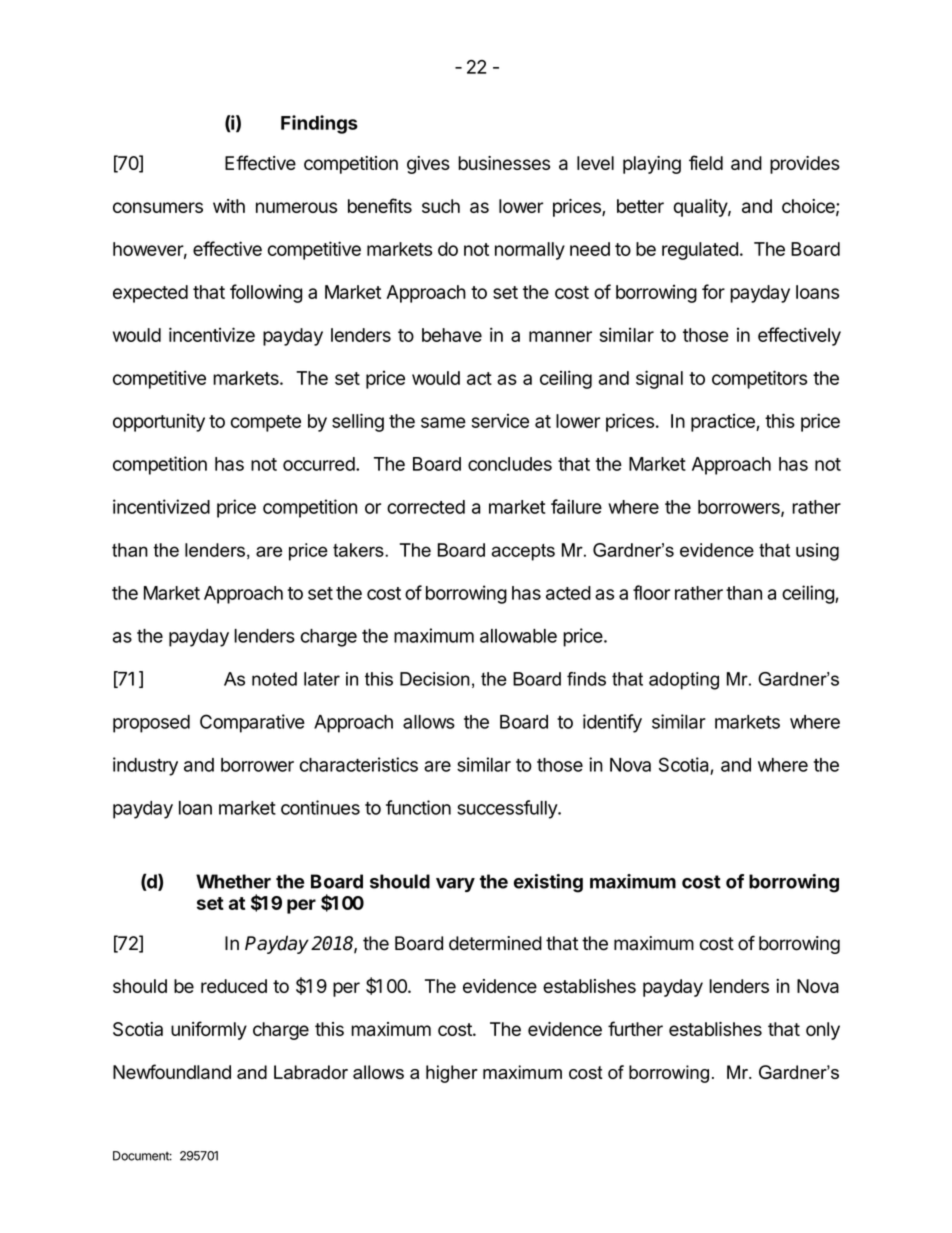 This screenshot has height=1233, width=952. What do you see at coordinates (823, 1031) in the screenshot?
I see `only` at bounding box center [823, 1031].
